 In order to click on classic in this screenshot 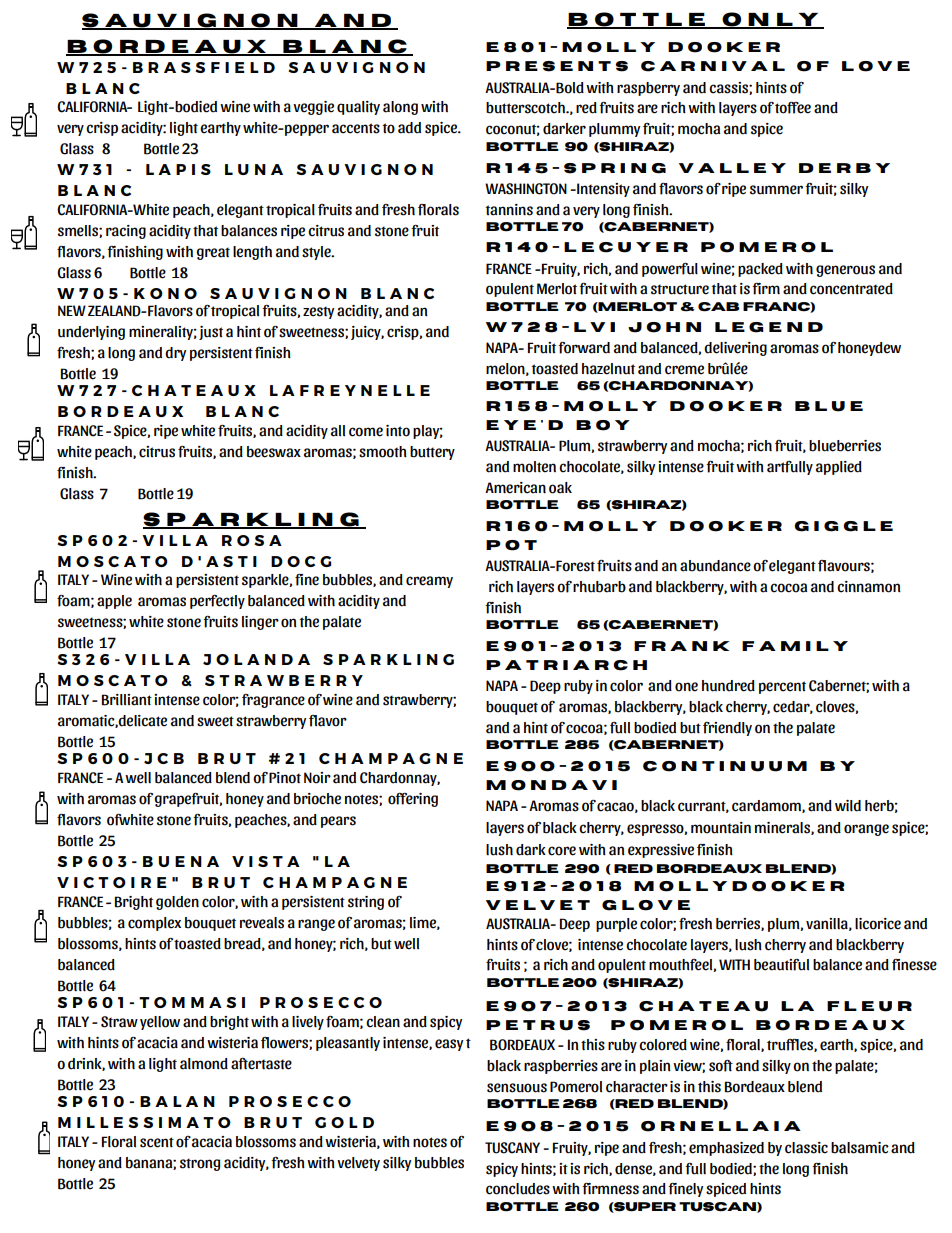, I will do `click(806, 1148)`.
